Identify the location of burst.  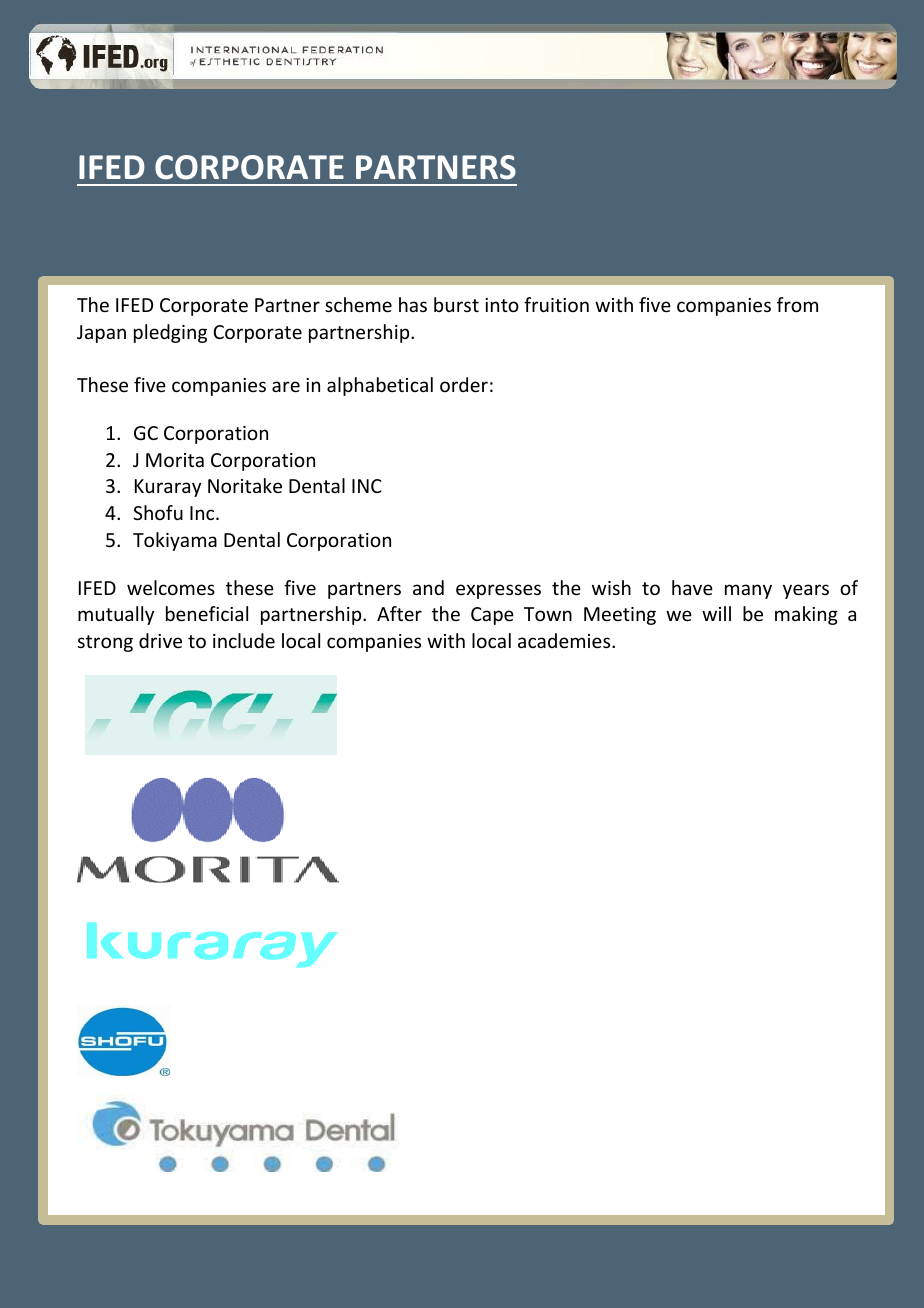
(456, 304).
